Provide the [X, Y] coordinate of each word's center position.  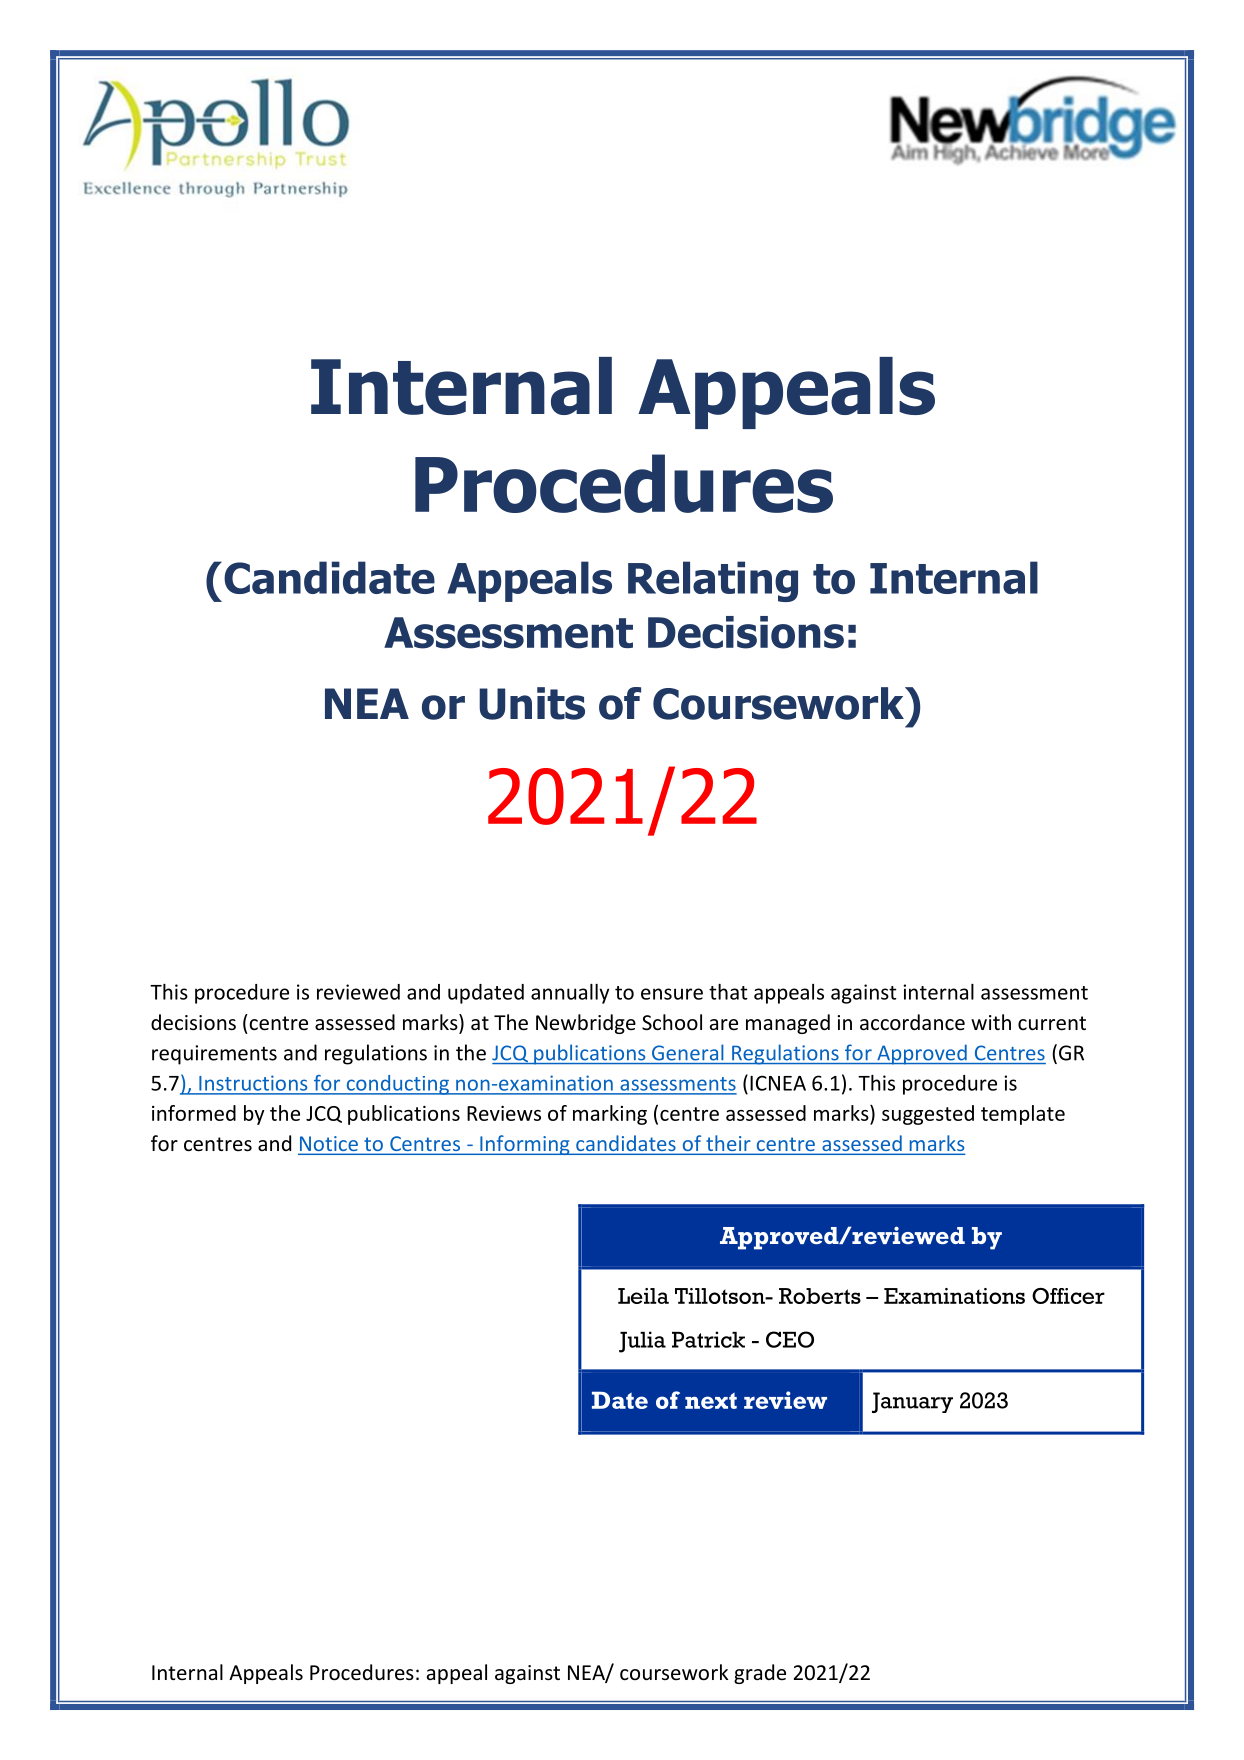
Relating [713, 581]
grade [760, 1674]
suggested [928, 1115]
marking [610, 1115]
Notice [329, 1145]
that [728, 992]
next [711, 1401]
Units [532, 703]
